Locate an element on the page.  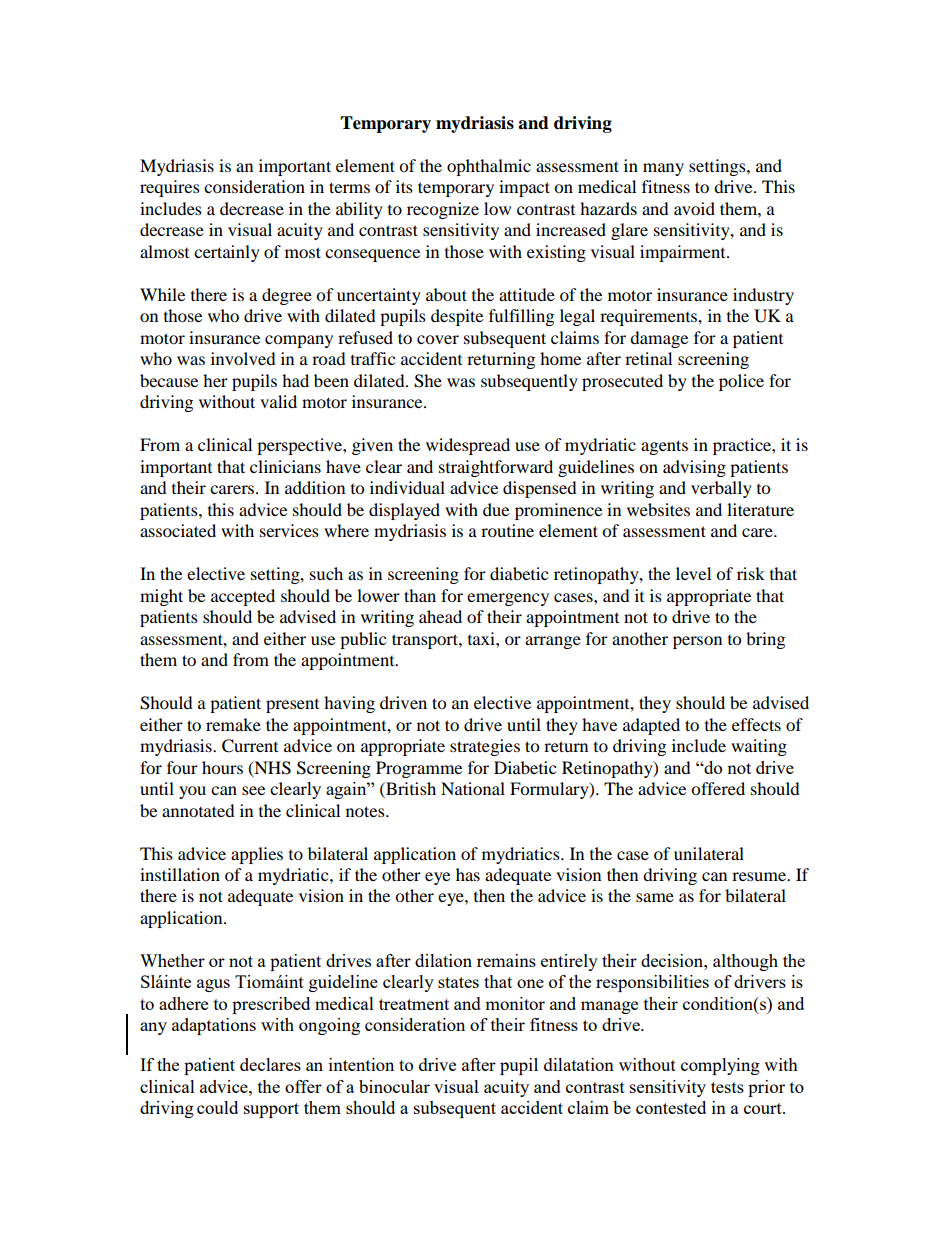
person is located at coordinates (697, 642).
